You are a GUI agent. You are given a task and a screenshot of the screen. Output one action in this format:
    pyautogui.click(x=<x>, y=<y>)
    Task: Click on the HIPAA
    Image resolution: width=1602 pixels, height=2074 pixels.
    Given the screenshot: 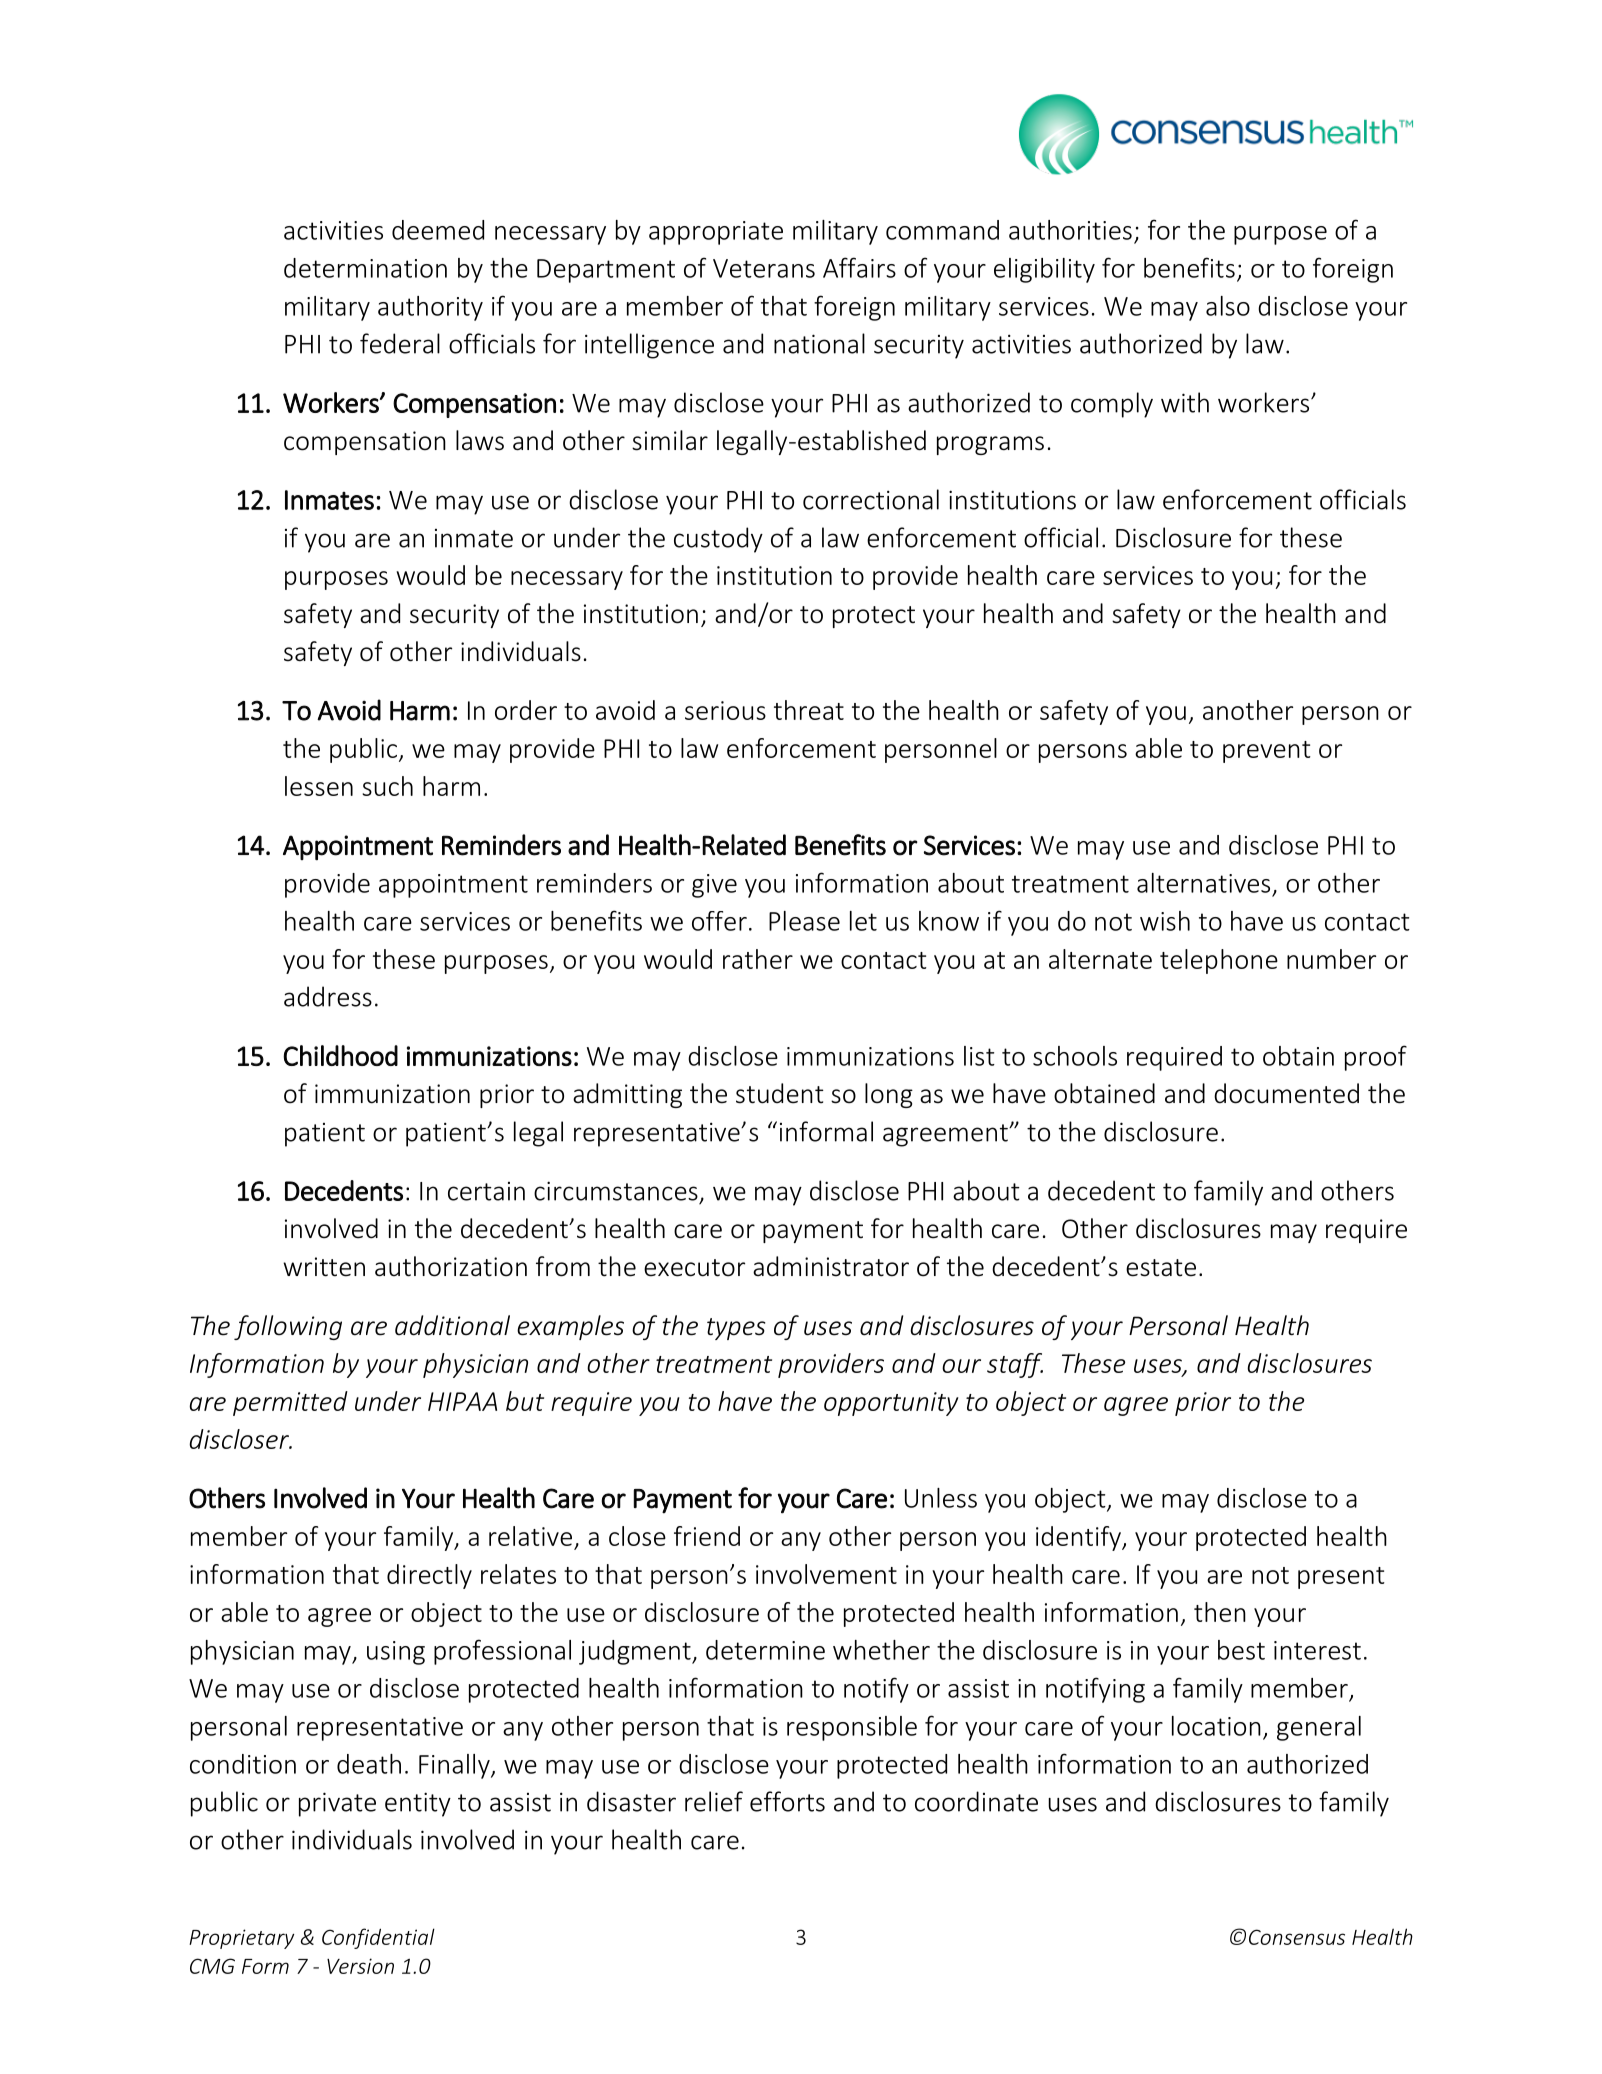 What is the action you would take?
    pyautogui.click(x=462, y=1401)
